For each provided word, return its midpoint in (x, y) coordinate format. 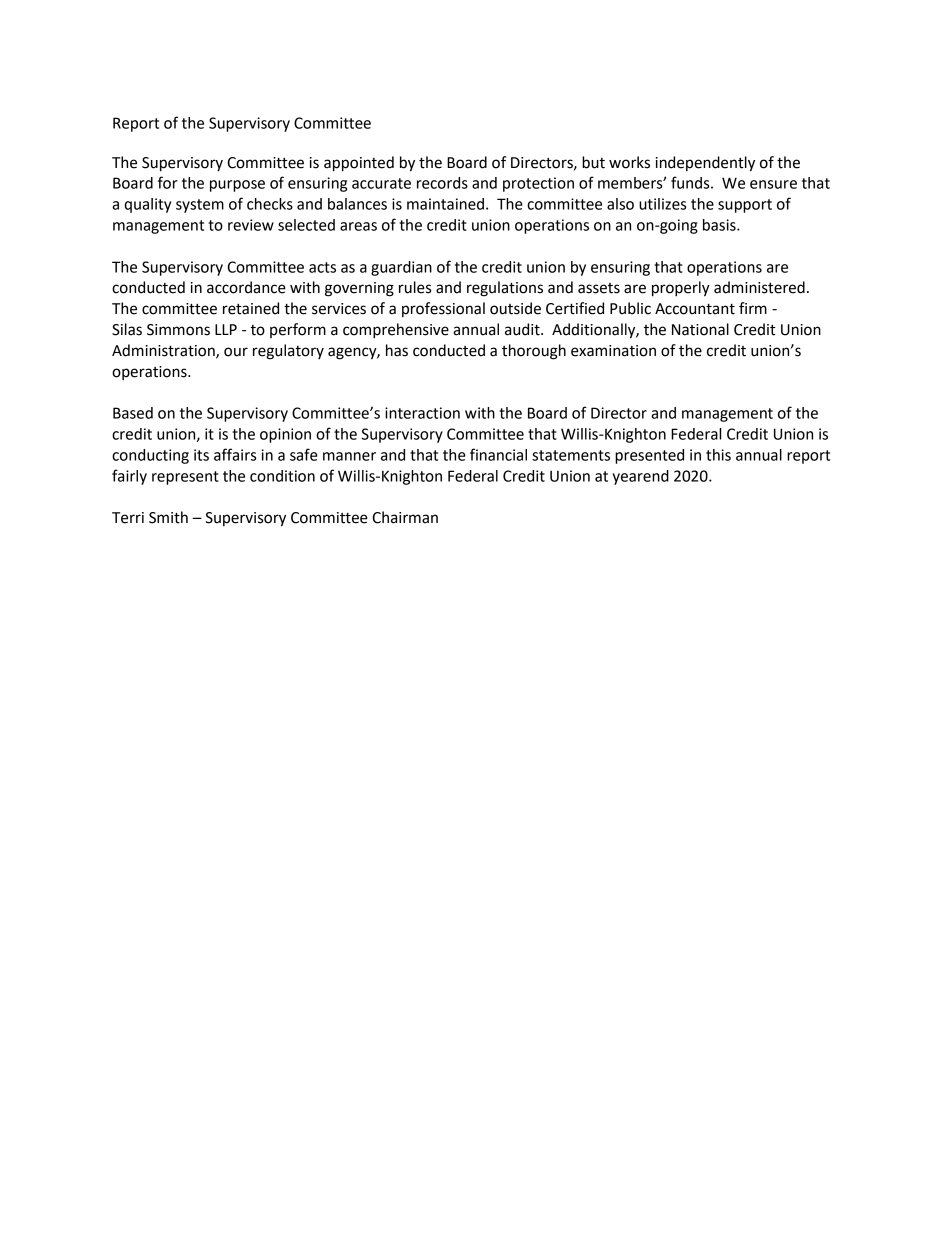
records (442, 183)
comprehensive (396, 331)
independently (705, 164)
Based (133, 413)
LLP (226, 329)
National (700, 329)
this (718, 455)
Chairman (405, 517)
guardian (401, 268)
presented (649, 456)
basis (720, 225)
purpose (237, 186)
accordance (246, 287)
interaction (422, 413)
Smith (168, 517)
